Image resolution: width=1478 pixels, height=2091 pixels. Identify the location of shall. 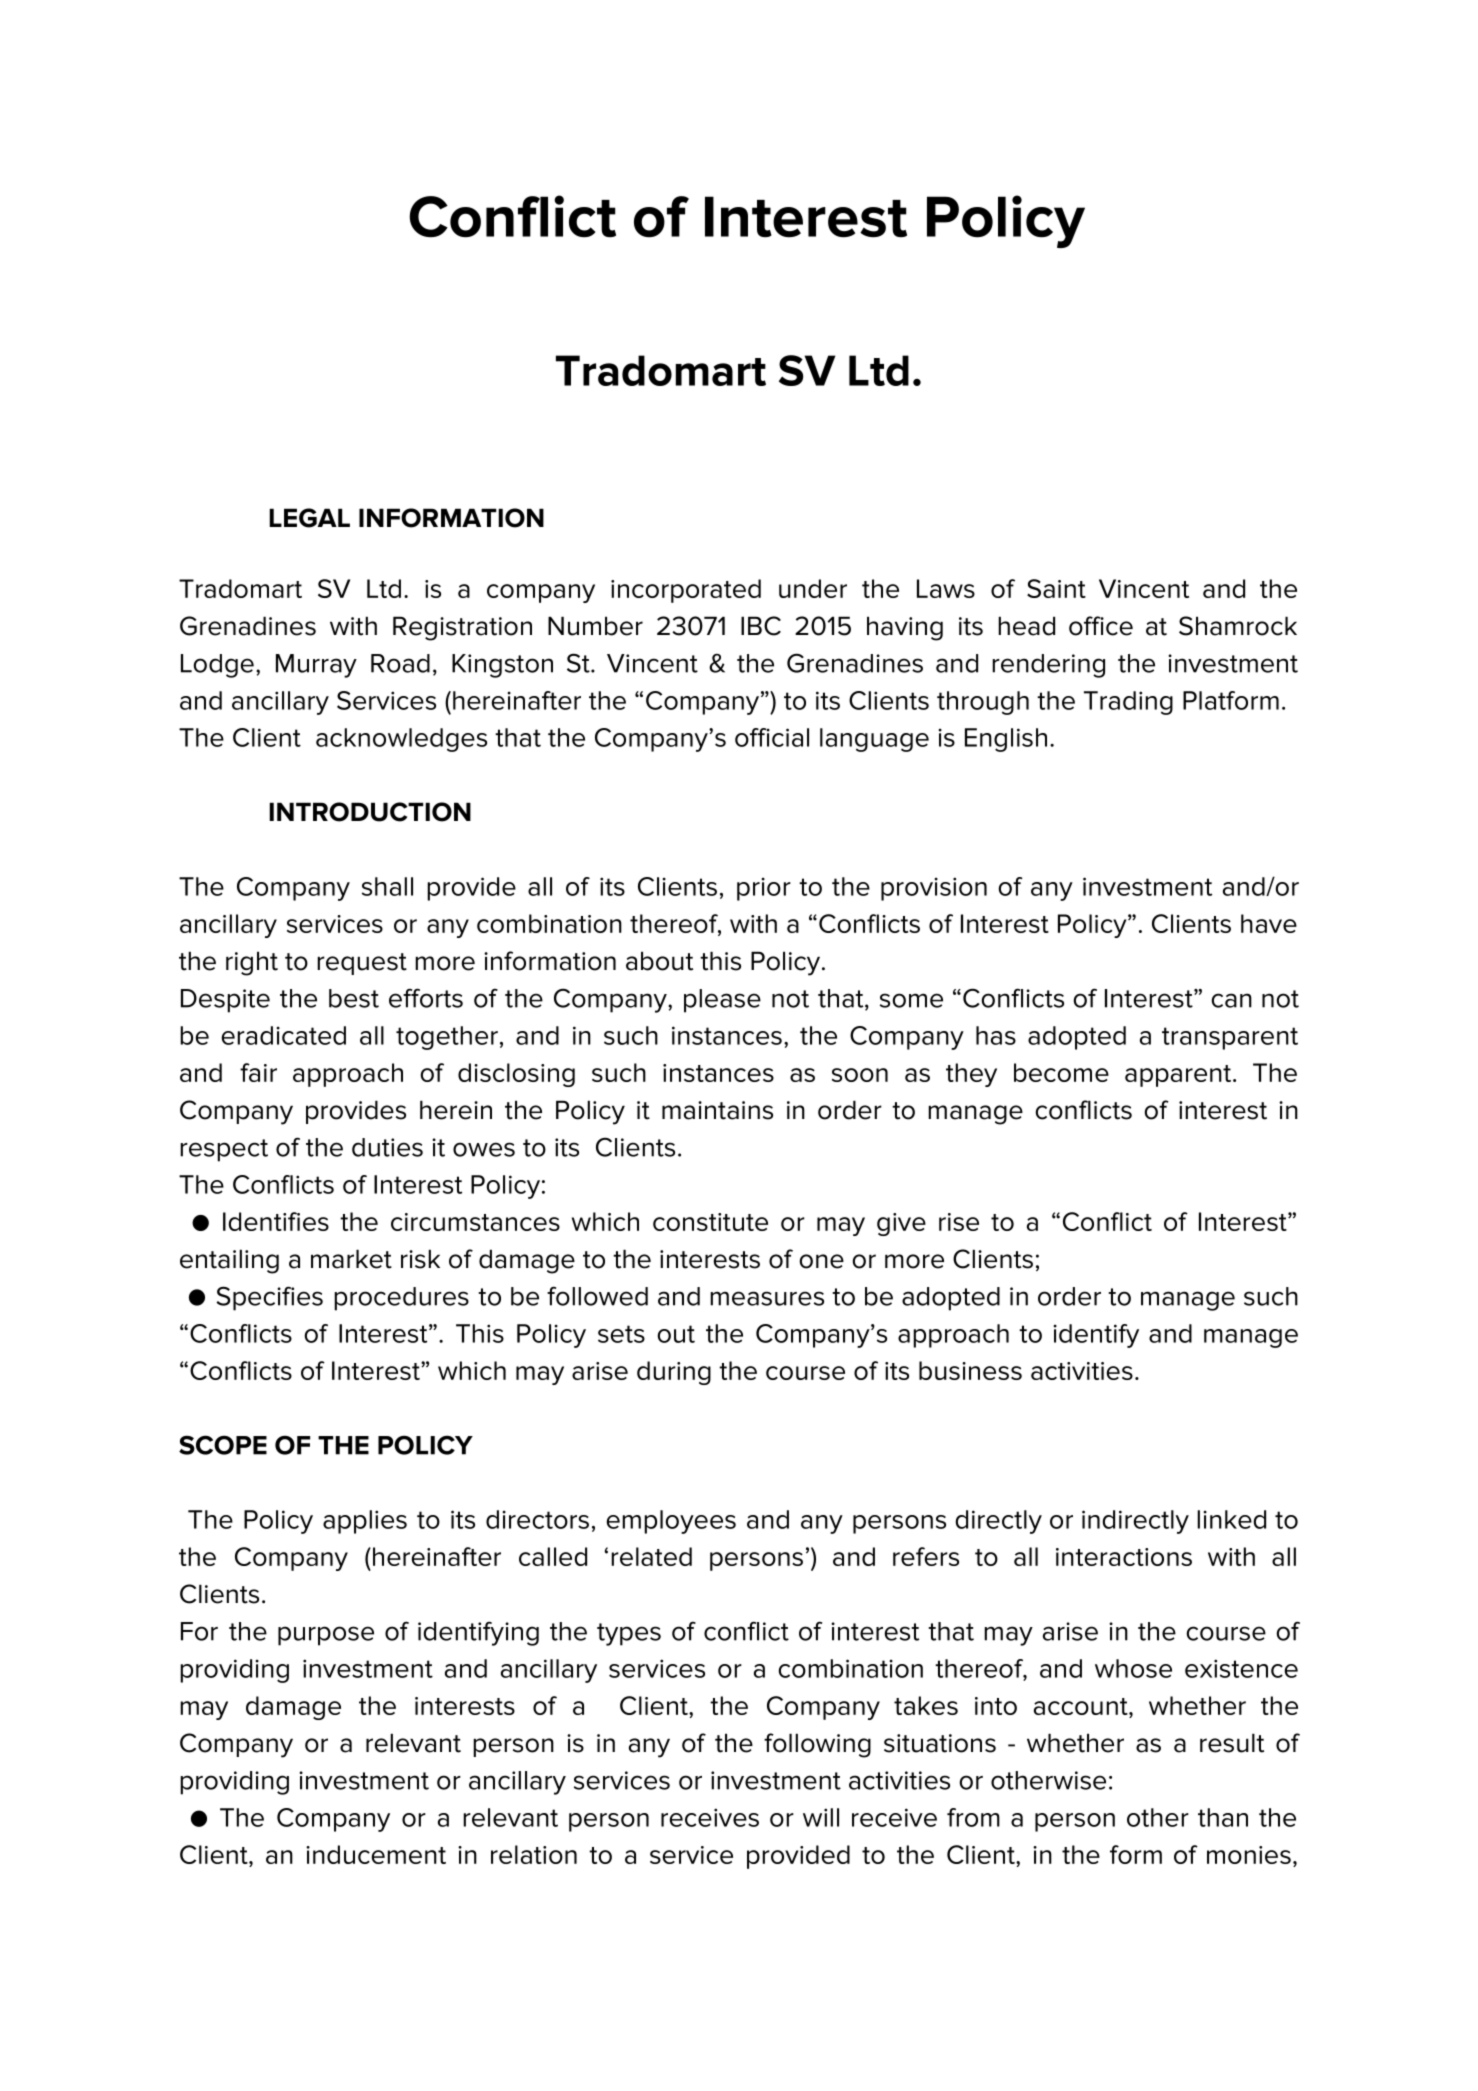
(387, 886).
